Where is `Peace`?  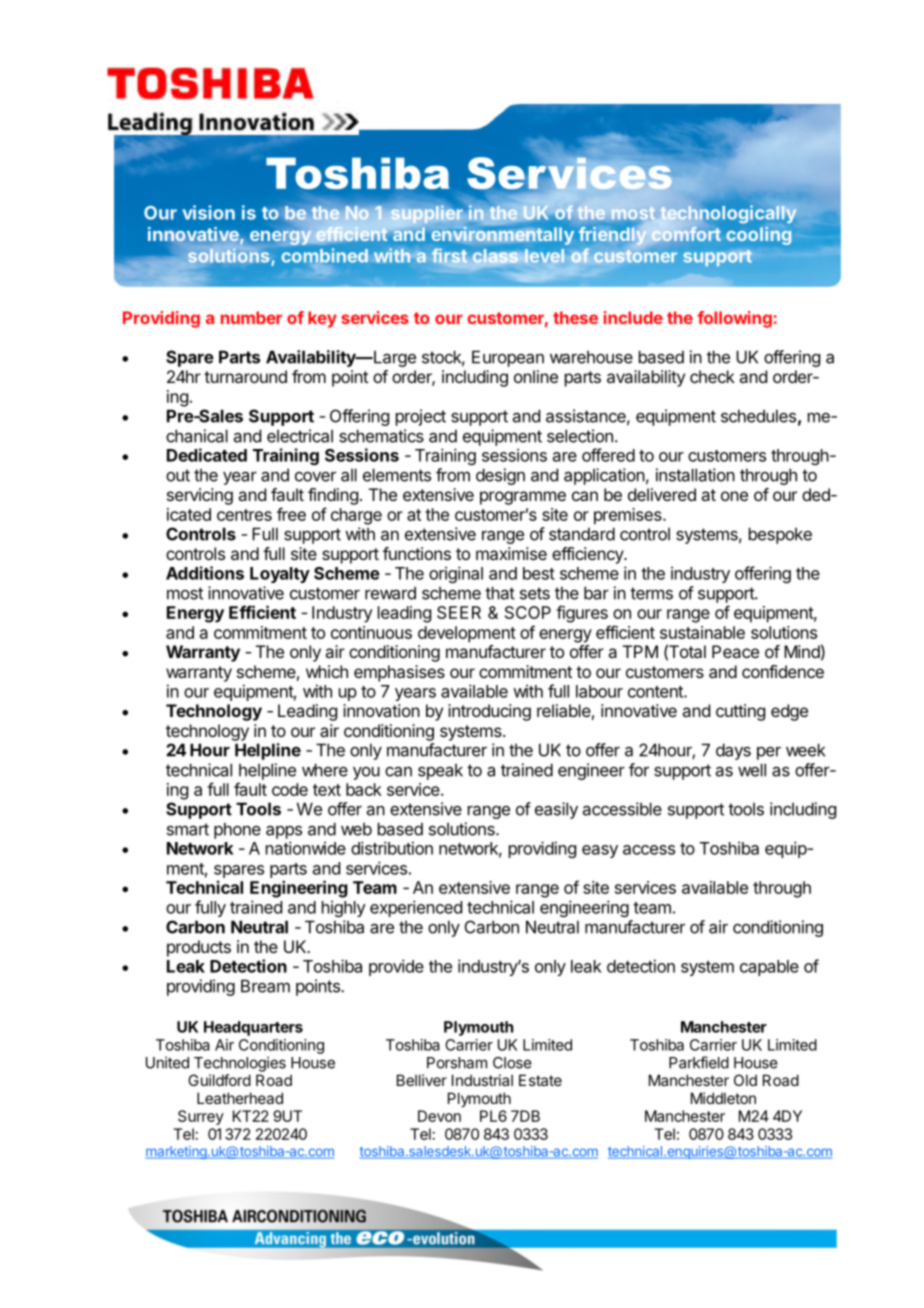
Peace is located at coordinates (735, 651).
